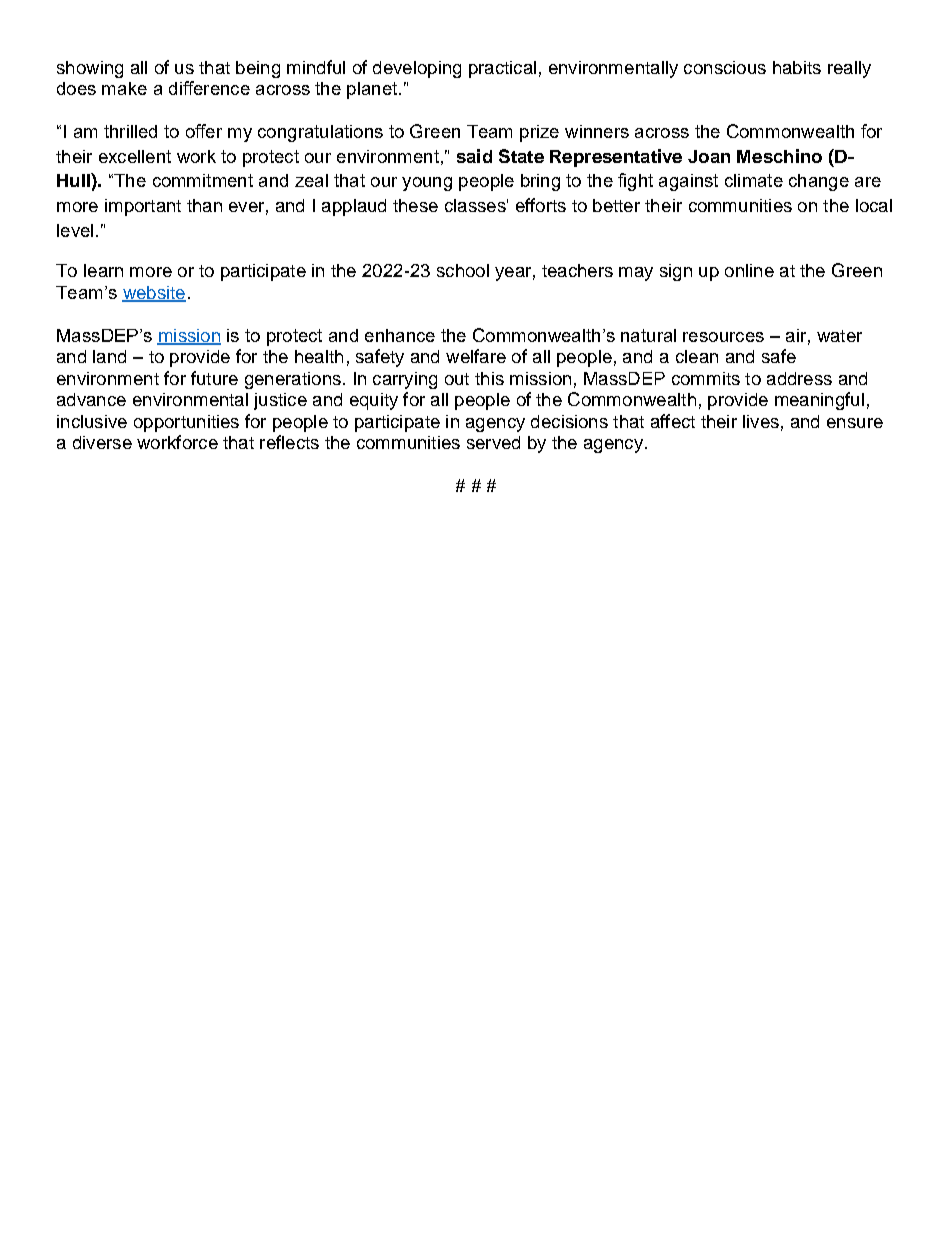 The image size is (952, 1233). Describe the element at coordinates (427, 184) in the screenshot. I see `young` at that location.
